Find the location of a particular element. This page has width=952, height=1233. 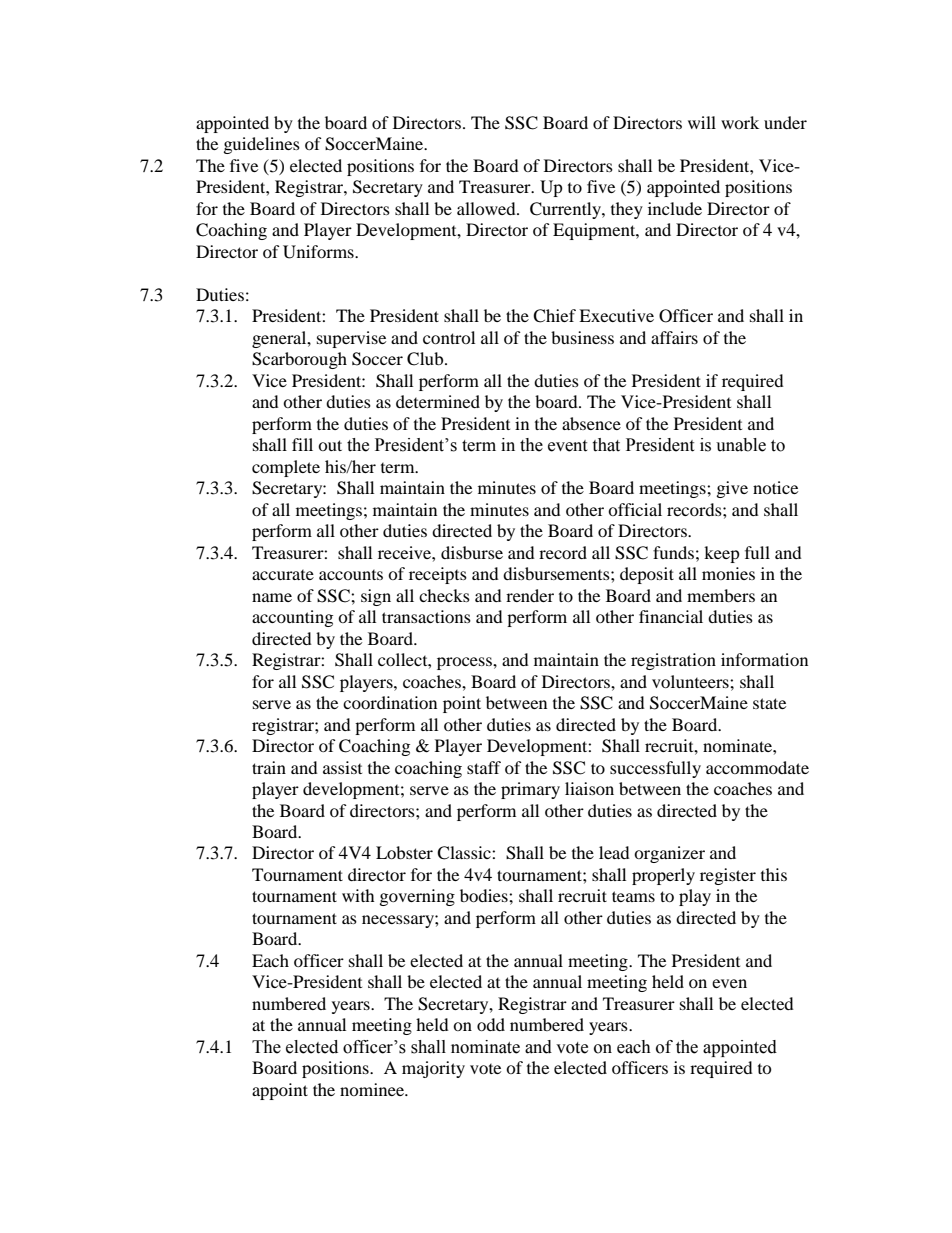

absence is located at coordinates (591, 423).
